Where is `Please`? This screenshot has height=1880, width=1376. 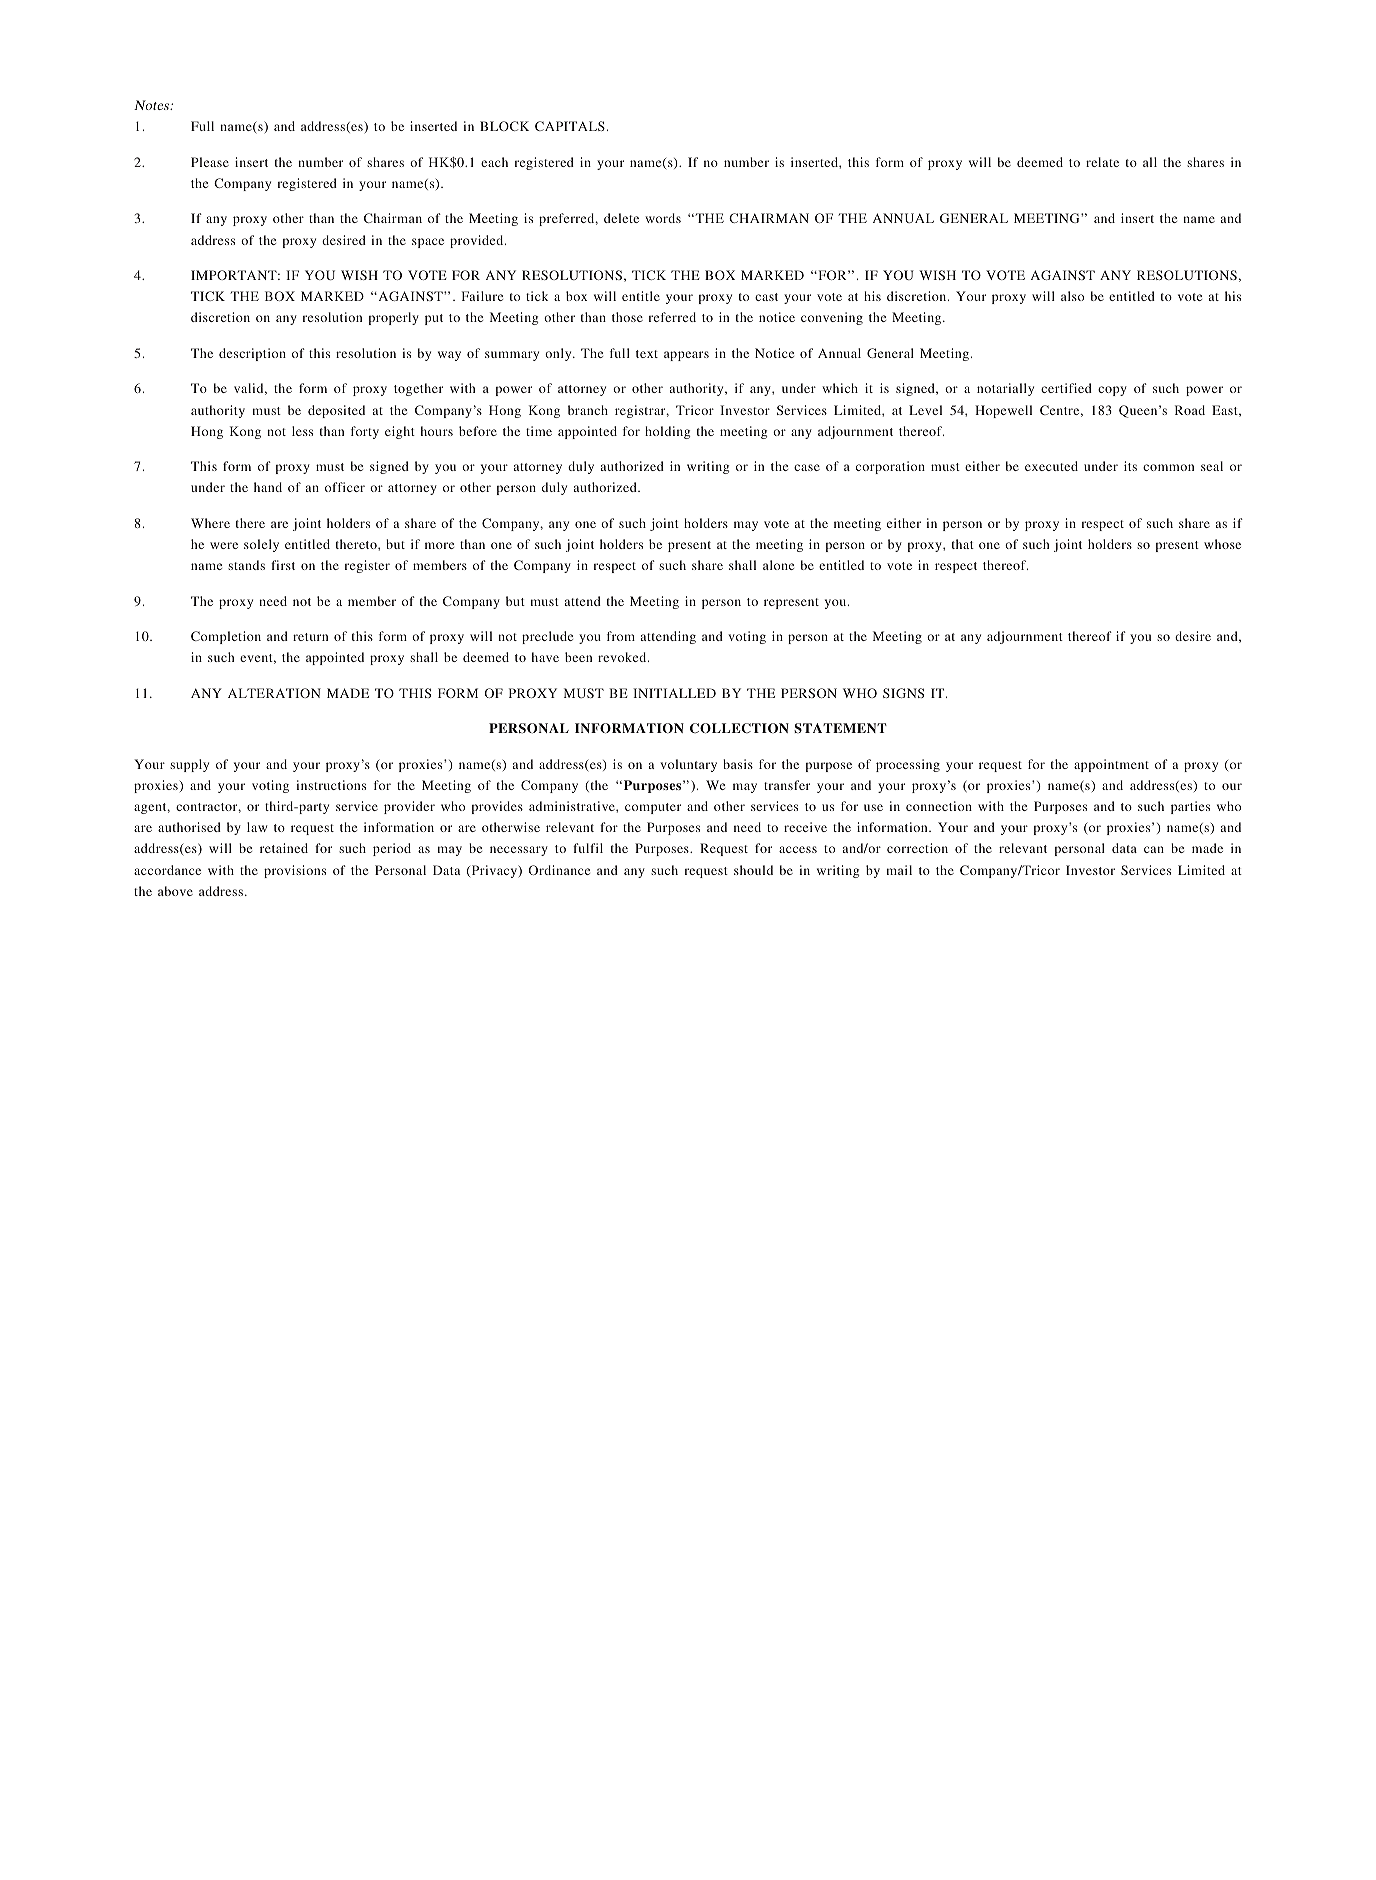 Please is located at coordinates (210, 162).
